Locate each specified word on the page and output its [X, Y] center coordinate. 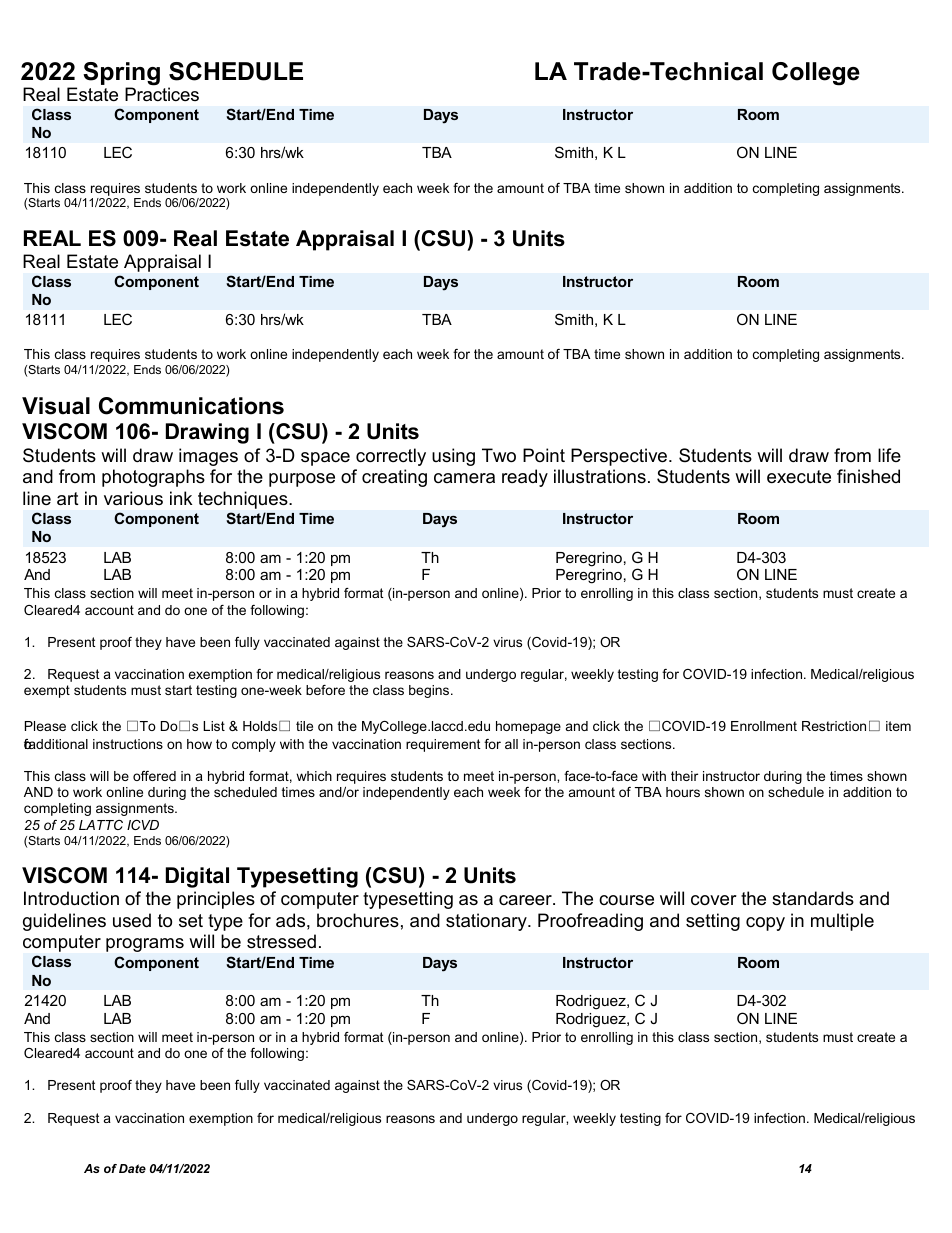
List [214, 726]
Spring [121, 75]
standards [813, 898]
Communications [191, 406]
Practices [162, 94]
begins [430, 691]
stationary [487, 922]
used [132, 920]
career [526, 900]
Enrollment [764, 726]
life [889, 455]
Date [132, 1168]
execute [799, 477]
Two [499, 455]
